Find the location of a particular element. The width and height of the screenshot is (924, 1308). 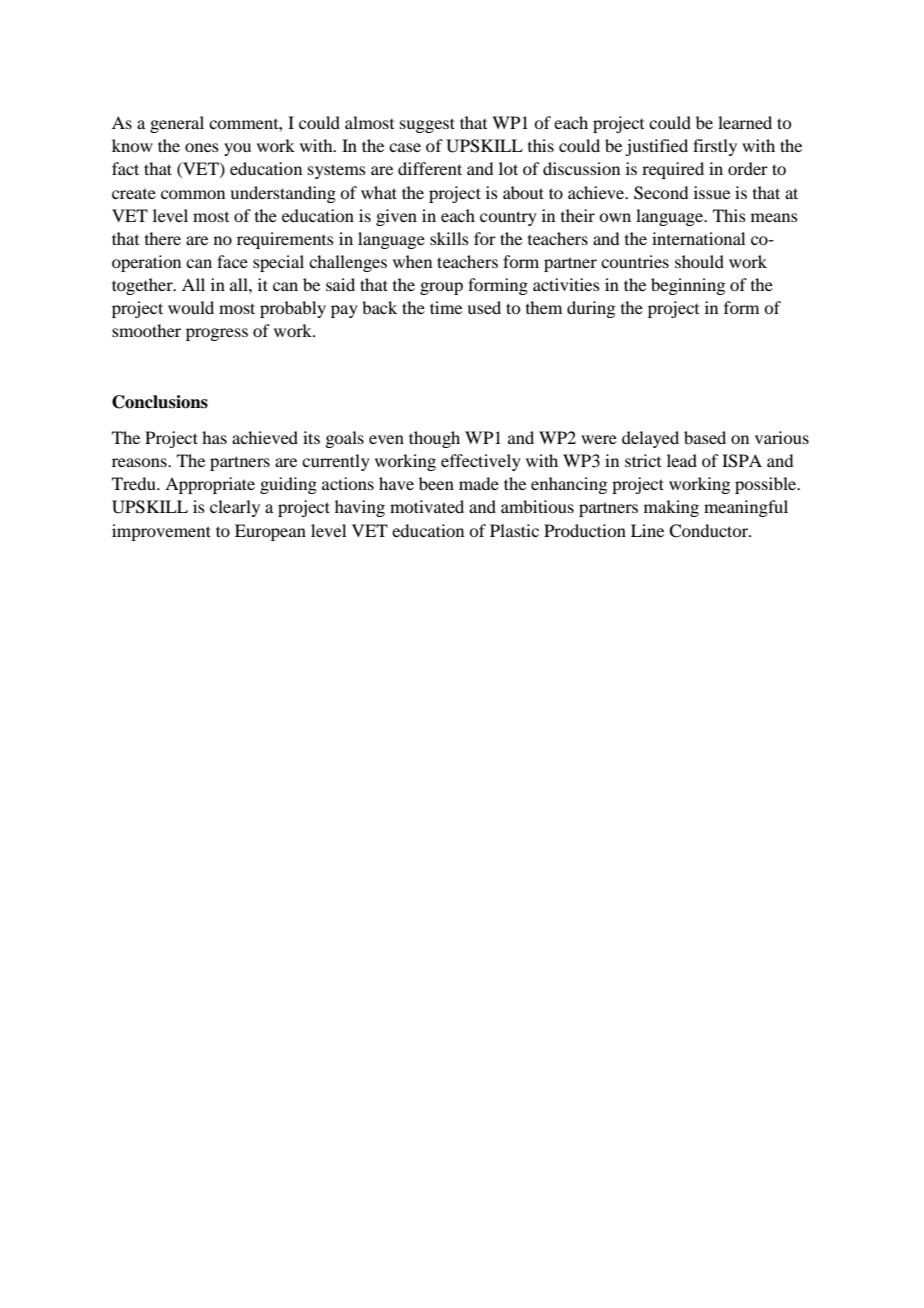

motivated is located at coordinates (427, 506).
